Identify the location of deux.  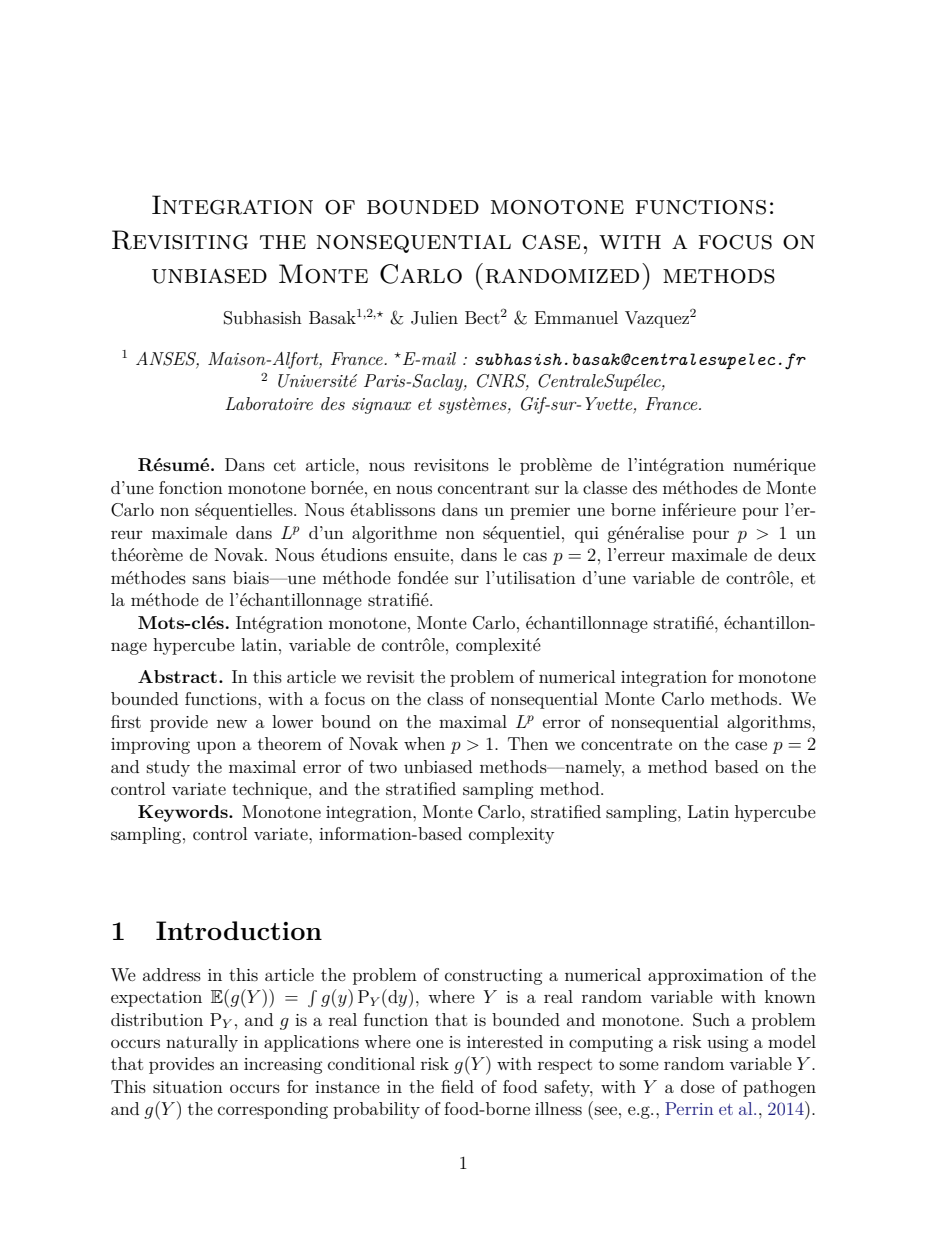
(797, 554).
